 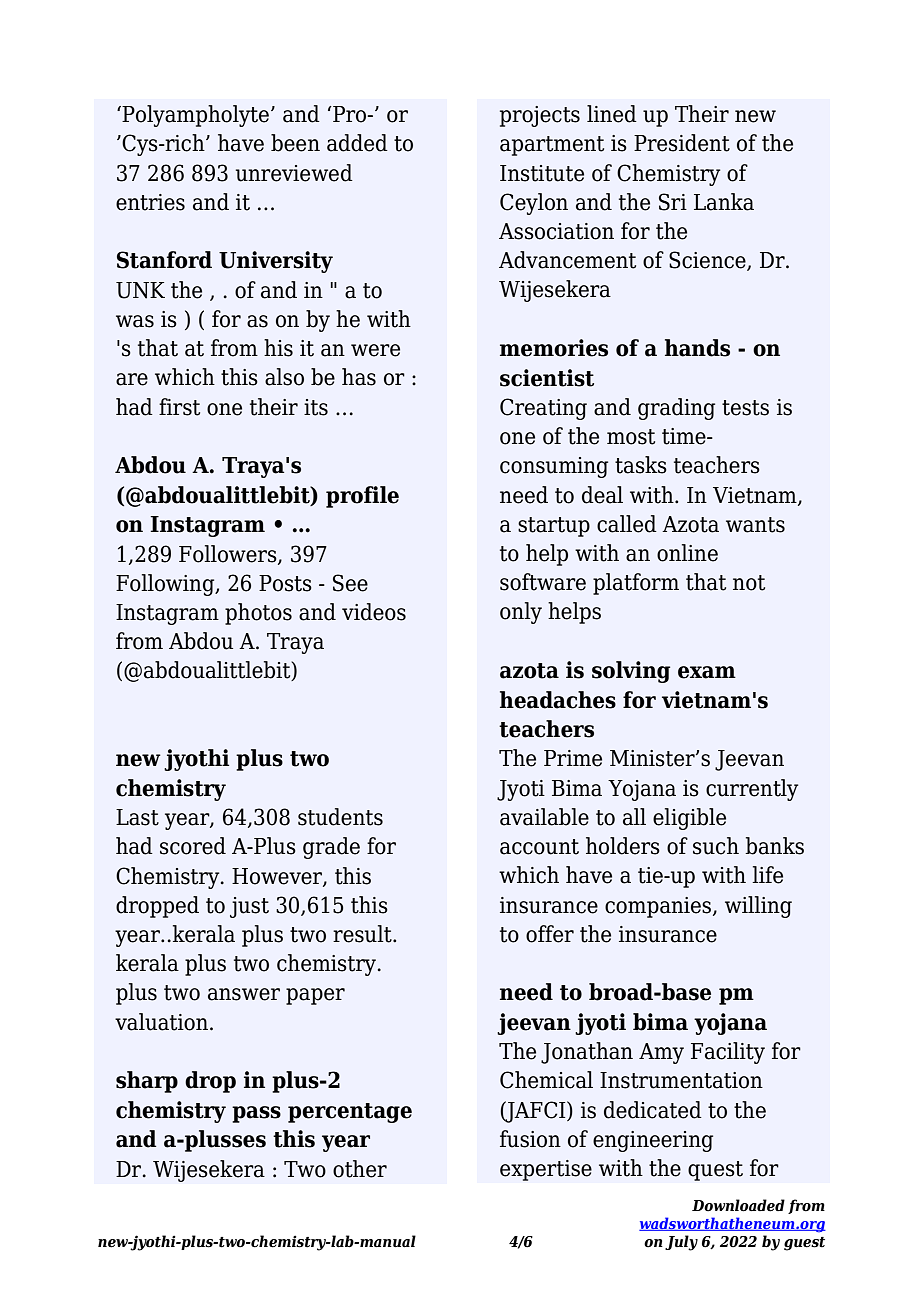 I want to click on offer, so click(x=550, y=934).
